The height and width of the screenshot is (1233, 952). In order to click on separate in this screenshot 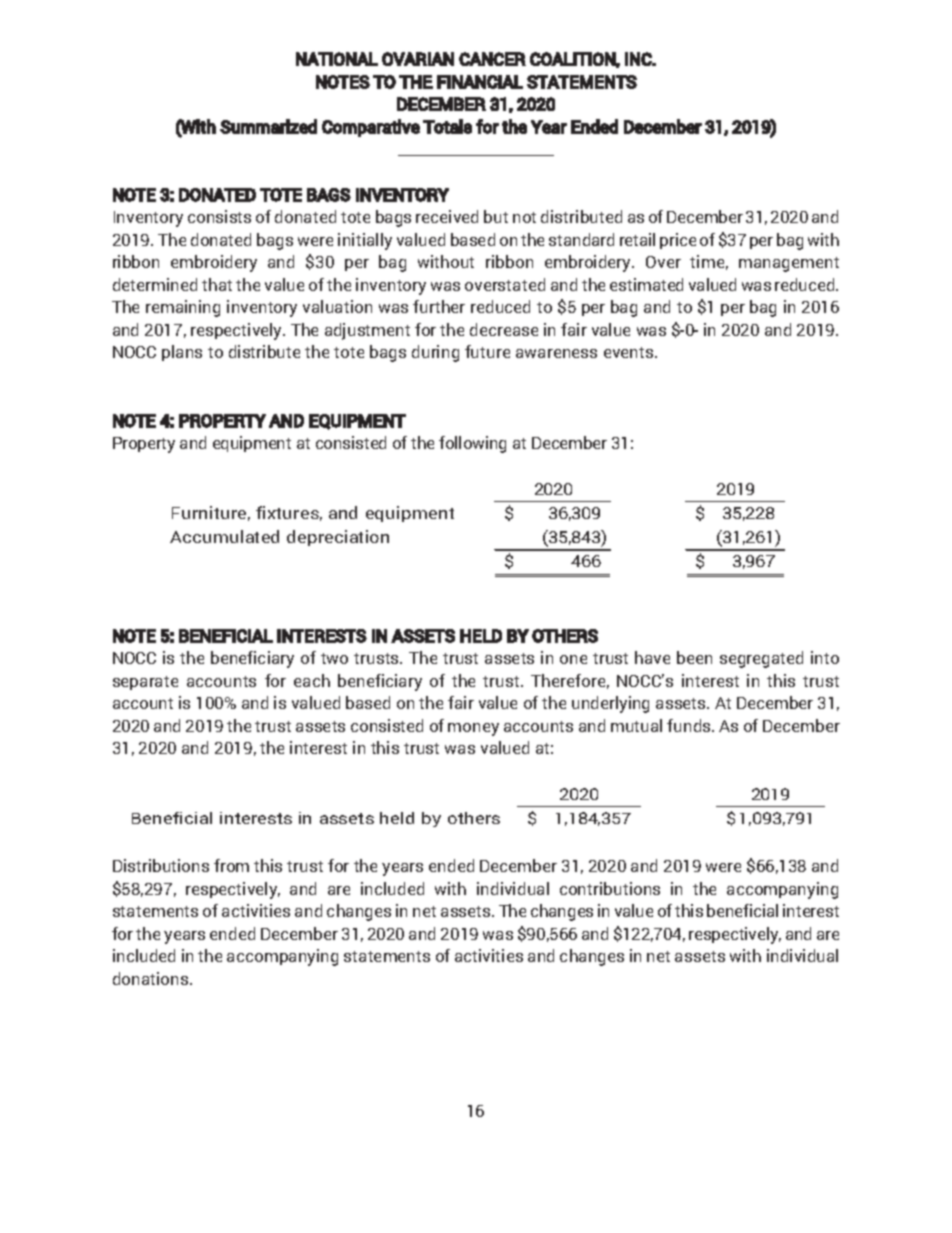, I will do `click(145, 683)`.
